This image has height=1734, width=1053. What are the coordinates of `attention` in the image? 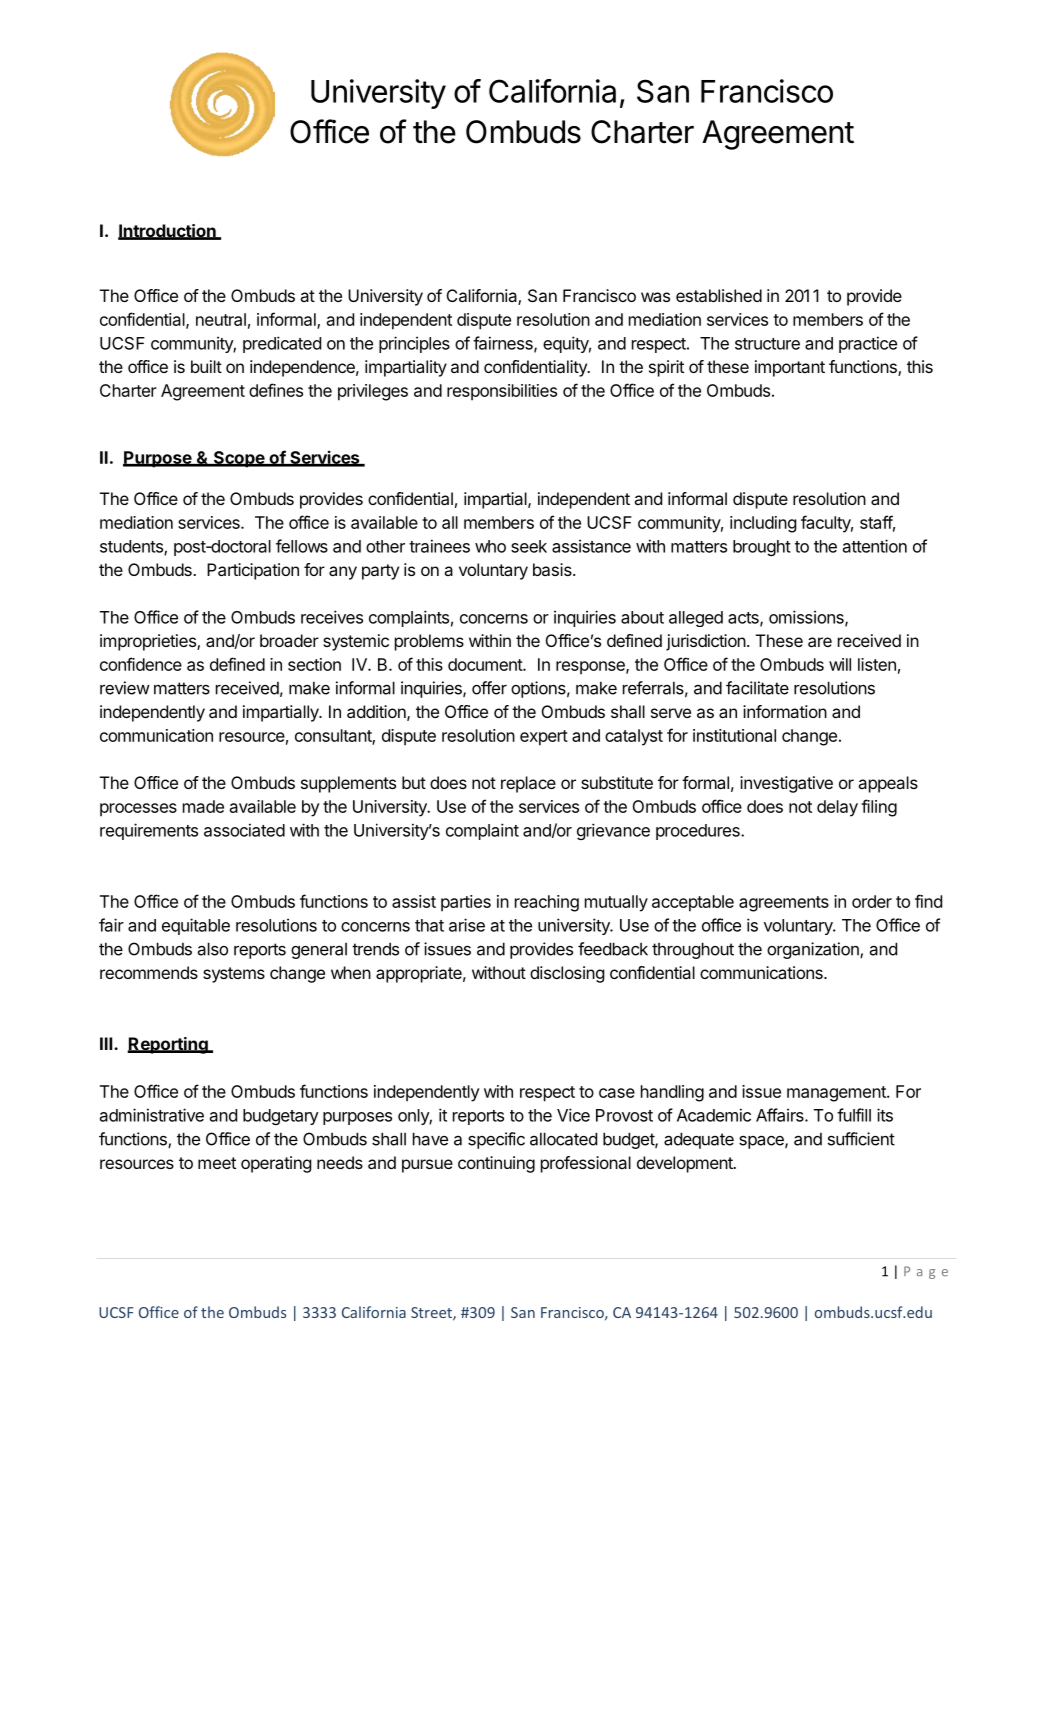 It's located at (875, 546).
